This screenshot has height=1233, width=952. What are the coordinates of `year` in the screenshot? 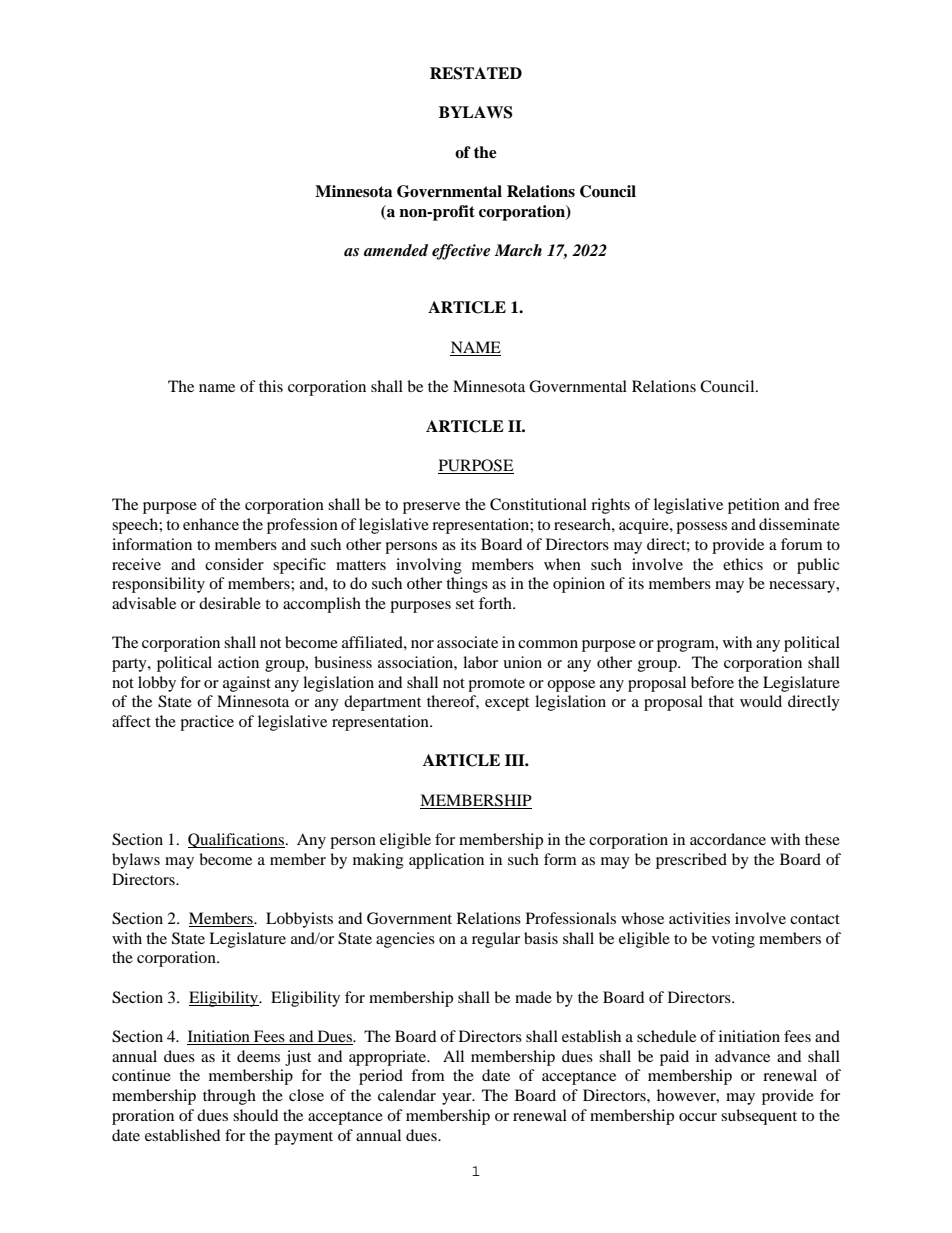 It's located at (458, 1099).
